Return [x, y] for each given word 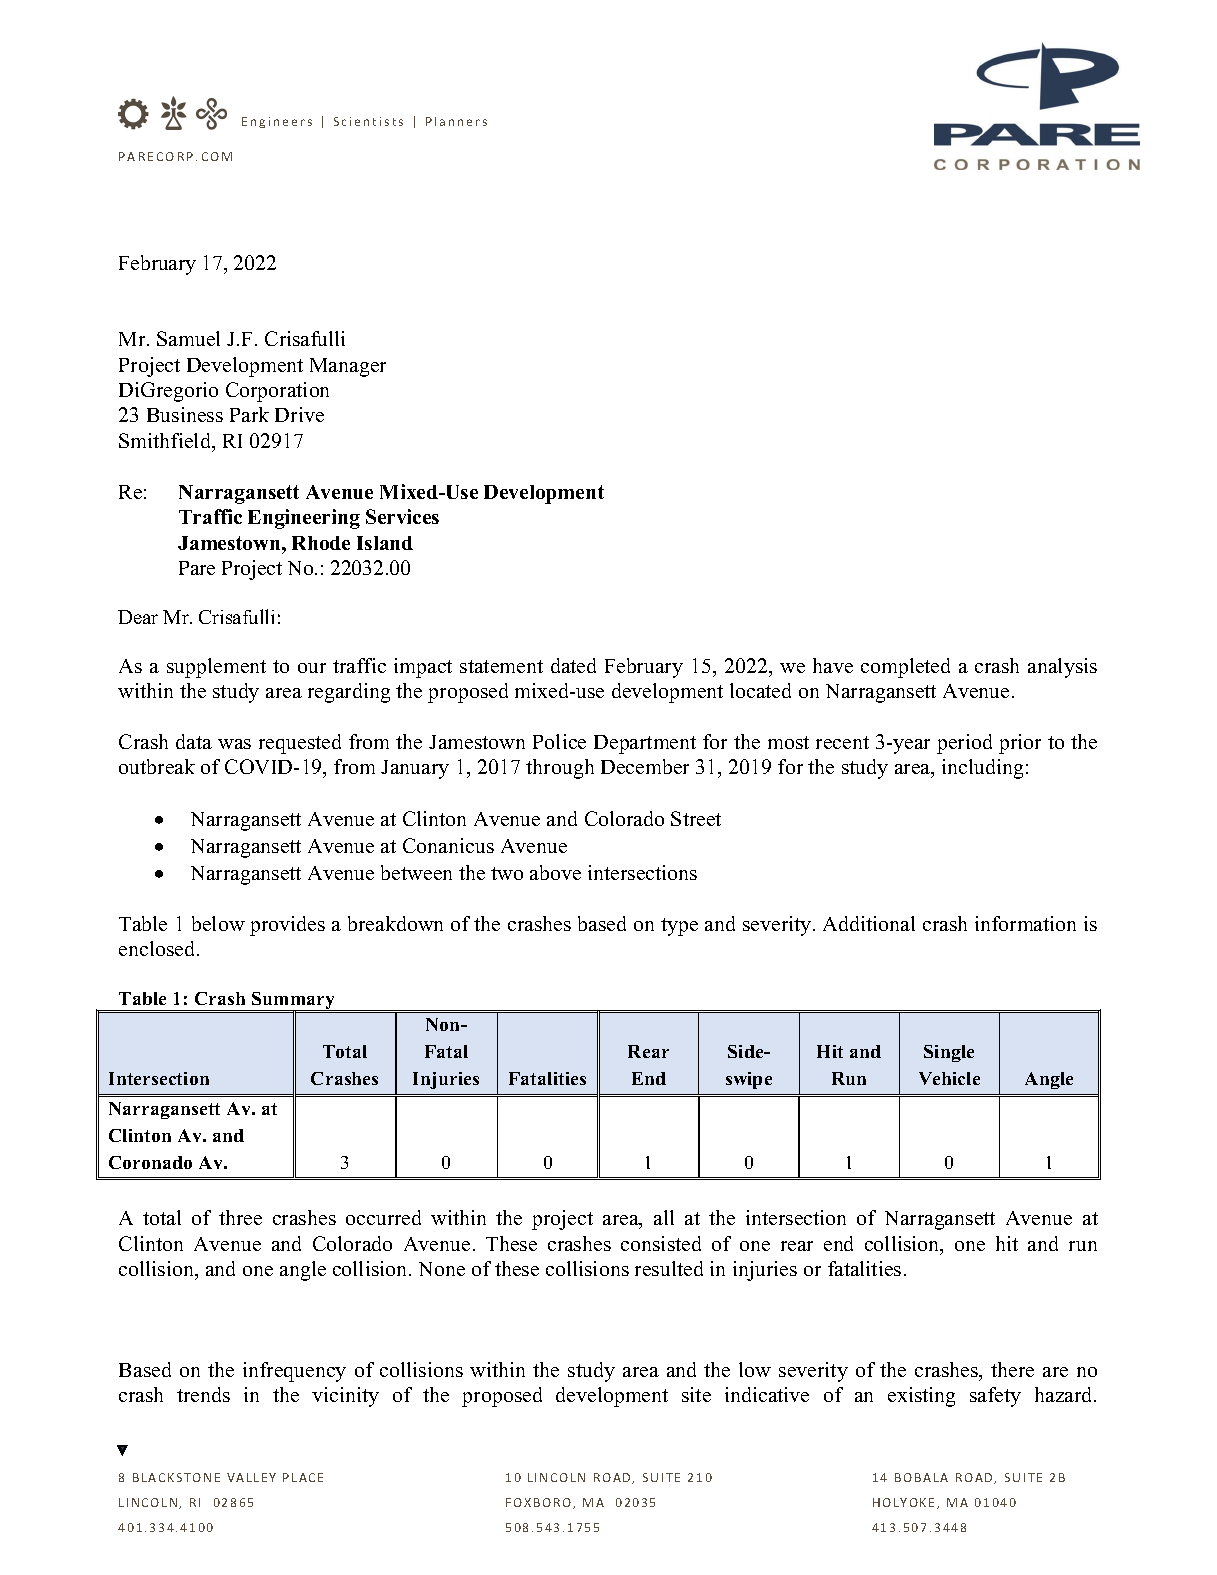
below [218, 923]
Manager [348, 367]
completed [905, 668]
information [1025, 923]
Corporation [277, 392]
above [555, 872]
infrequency [294, 1372]
